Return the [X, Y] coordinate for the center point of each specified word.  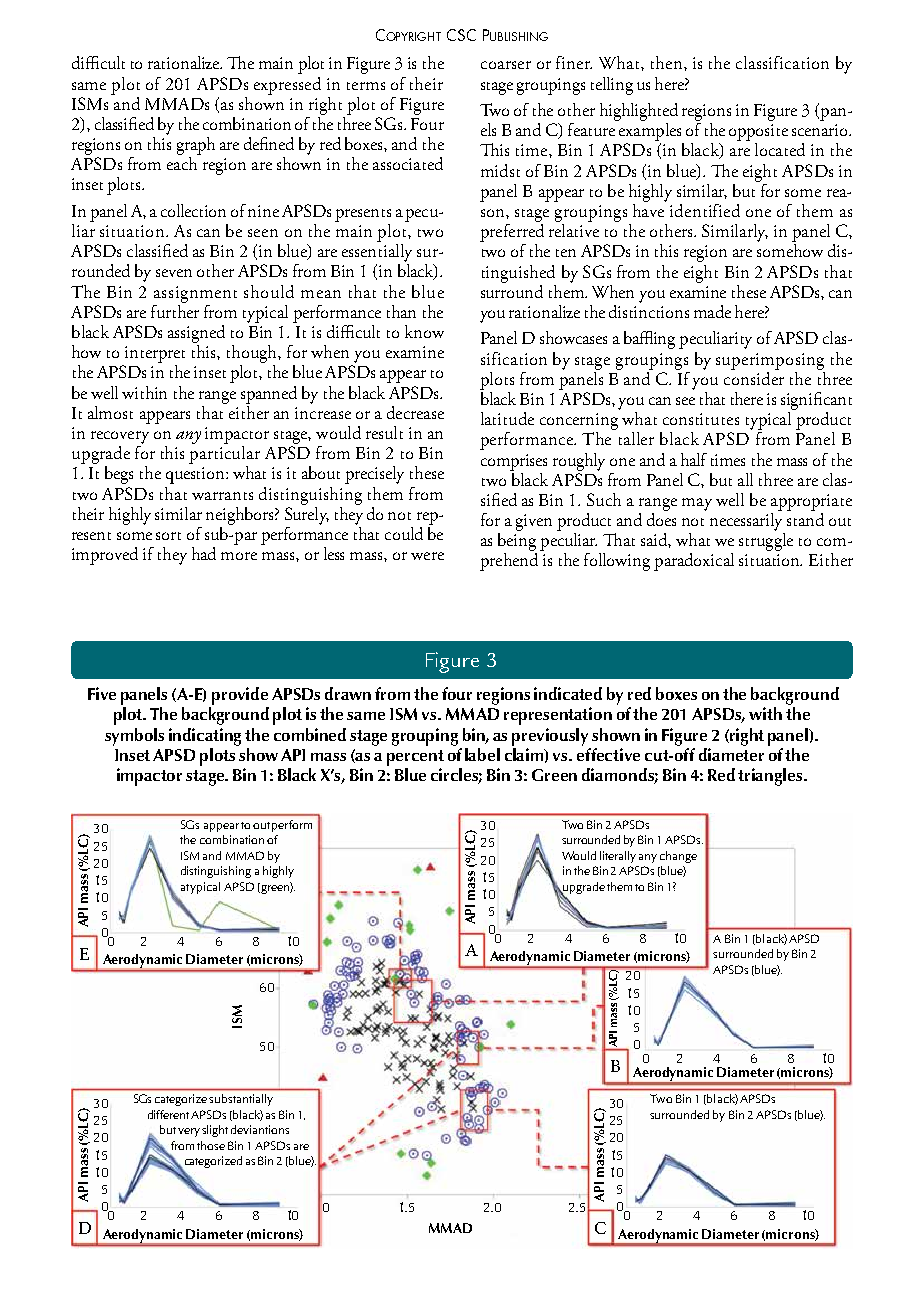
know [424, 331]
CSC [461, 35]
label [482, 754]
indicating [205, 737]
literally [618, 857]
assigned [196, 334]
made [712, 311]
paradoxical [694, 562]
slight [215, 1131]
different [168, 1114]
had [204, 553]
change [678, 857]
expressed [287, 86]
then [668, 62]
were [427, 556]
